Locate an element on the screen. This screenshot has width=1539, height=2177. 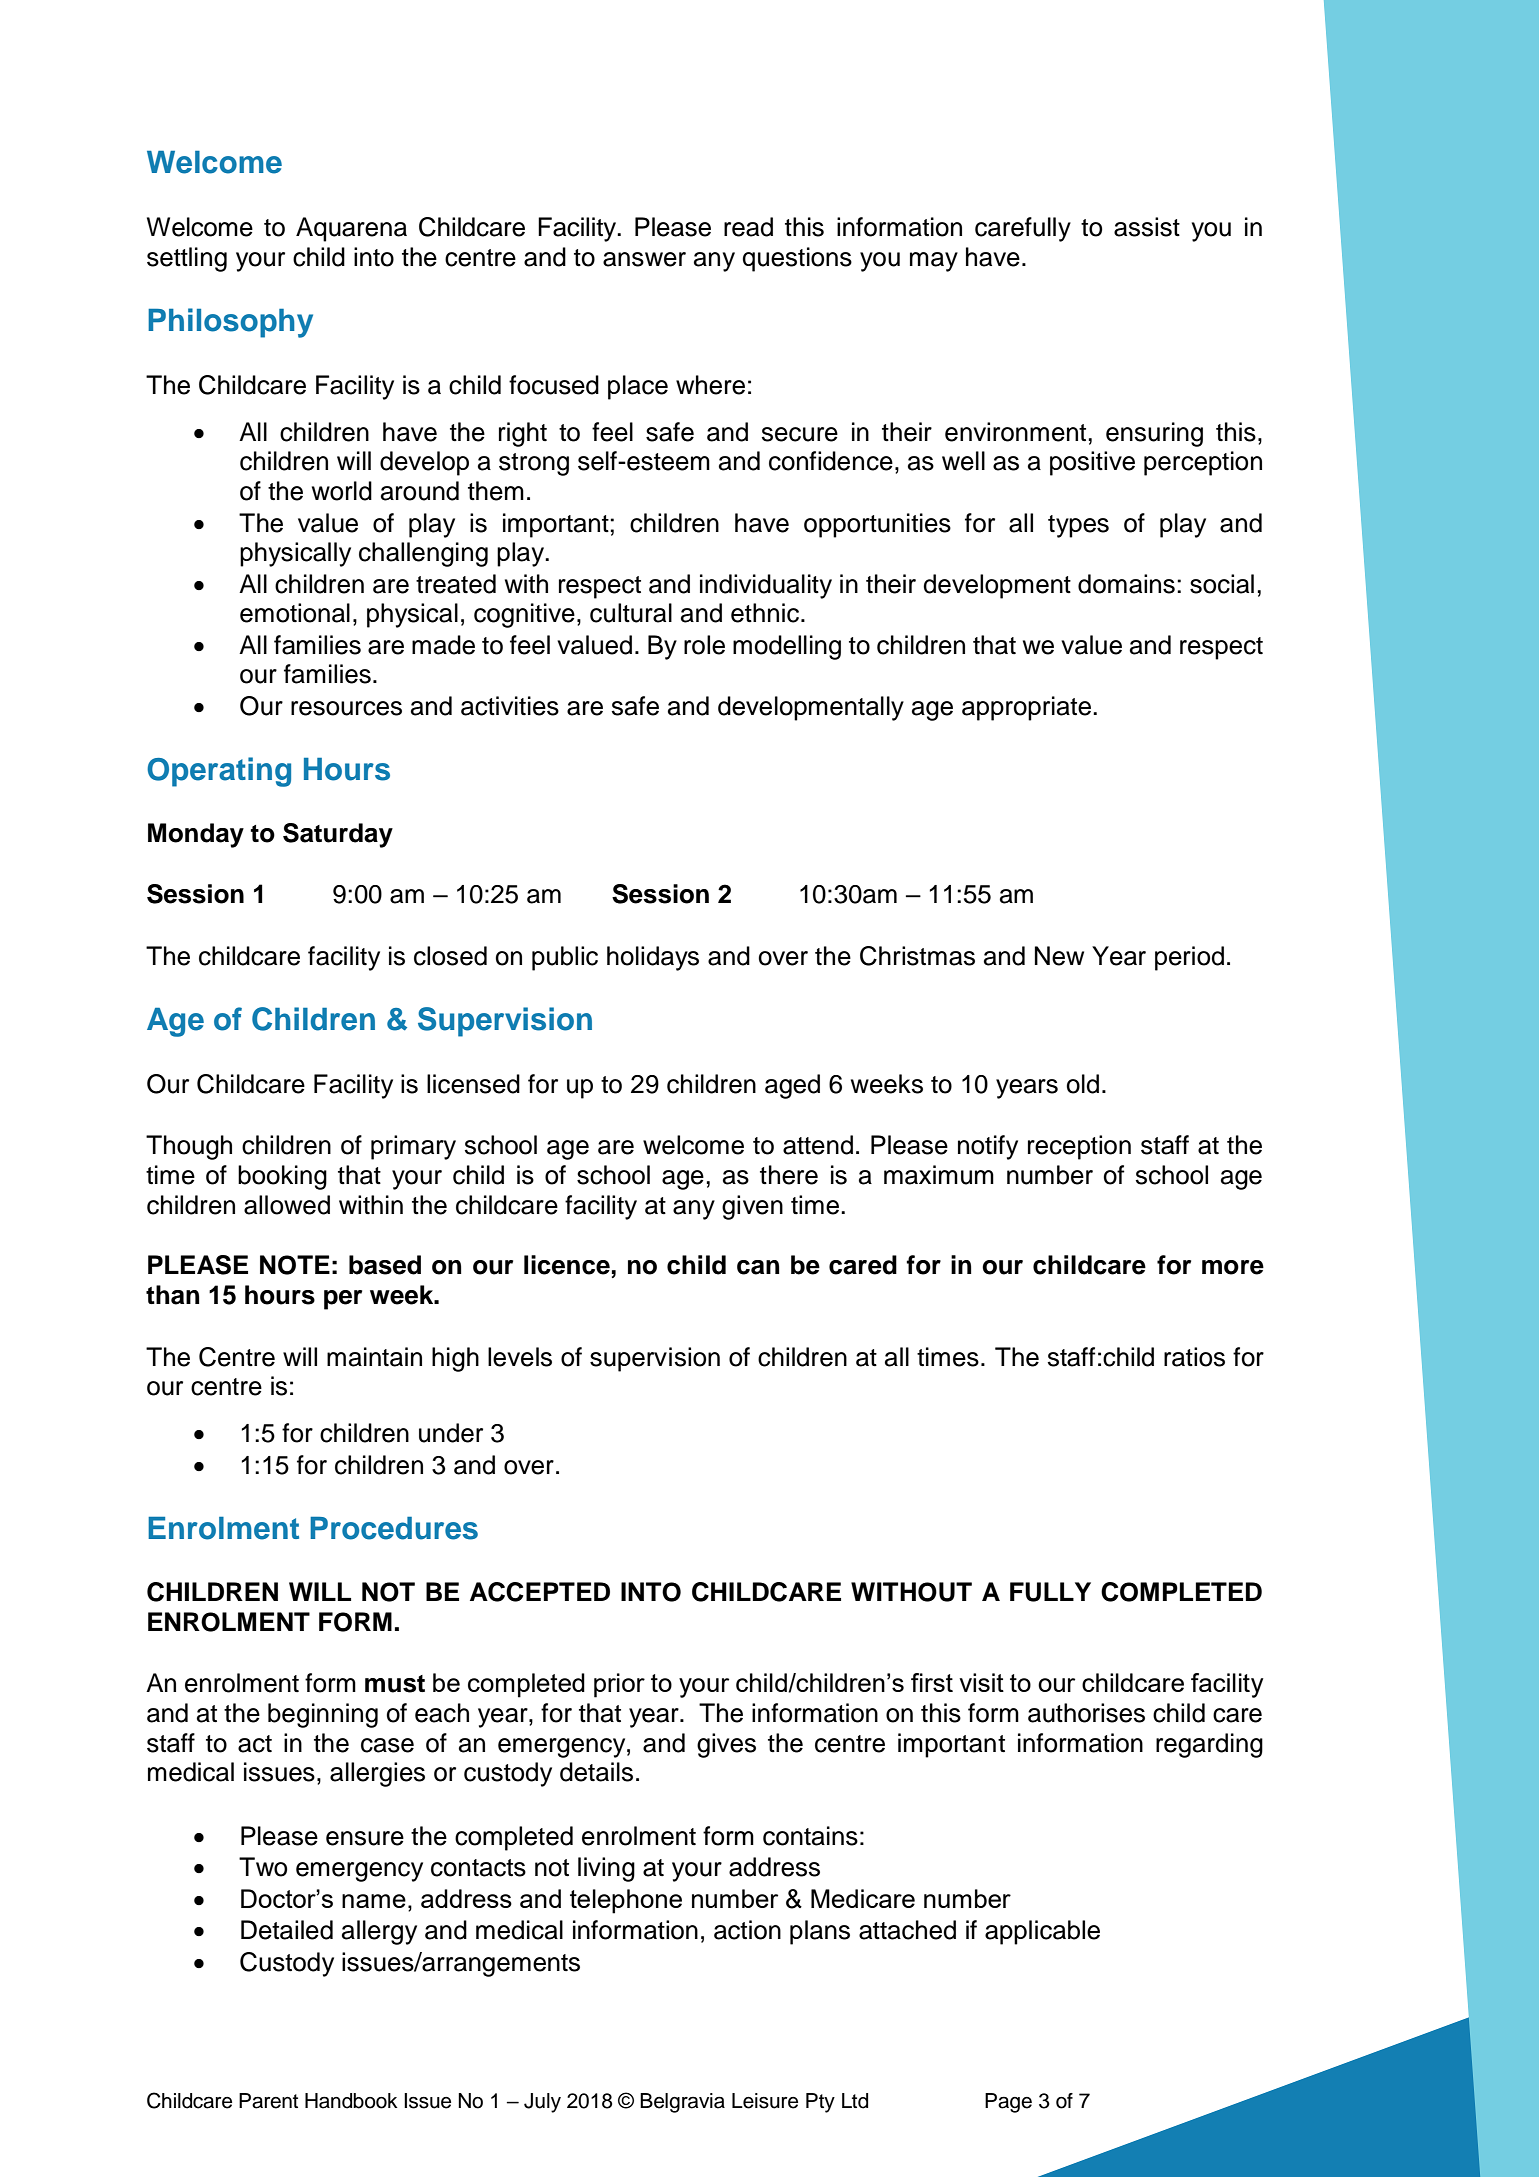
beginning is located at coordinates (323, 1715).
